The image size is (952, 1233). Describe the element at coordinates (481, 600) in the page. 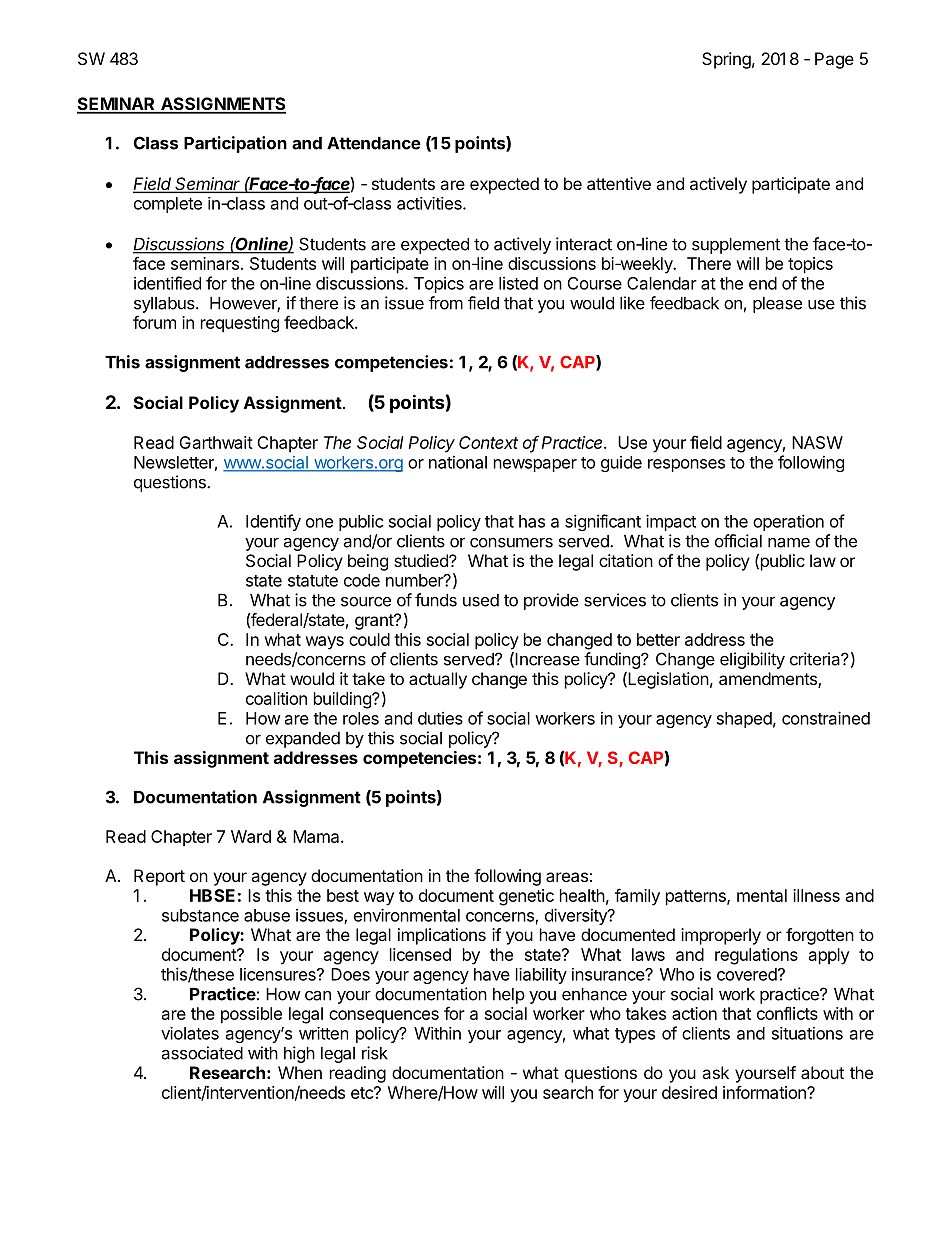

I see `used` at that location.
